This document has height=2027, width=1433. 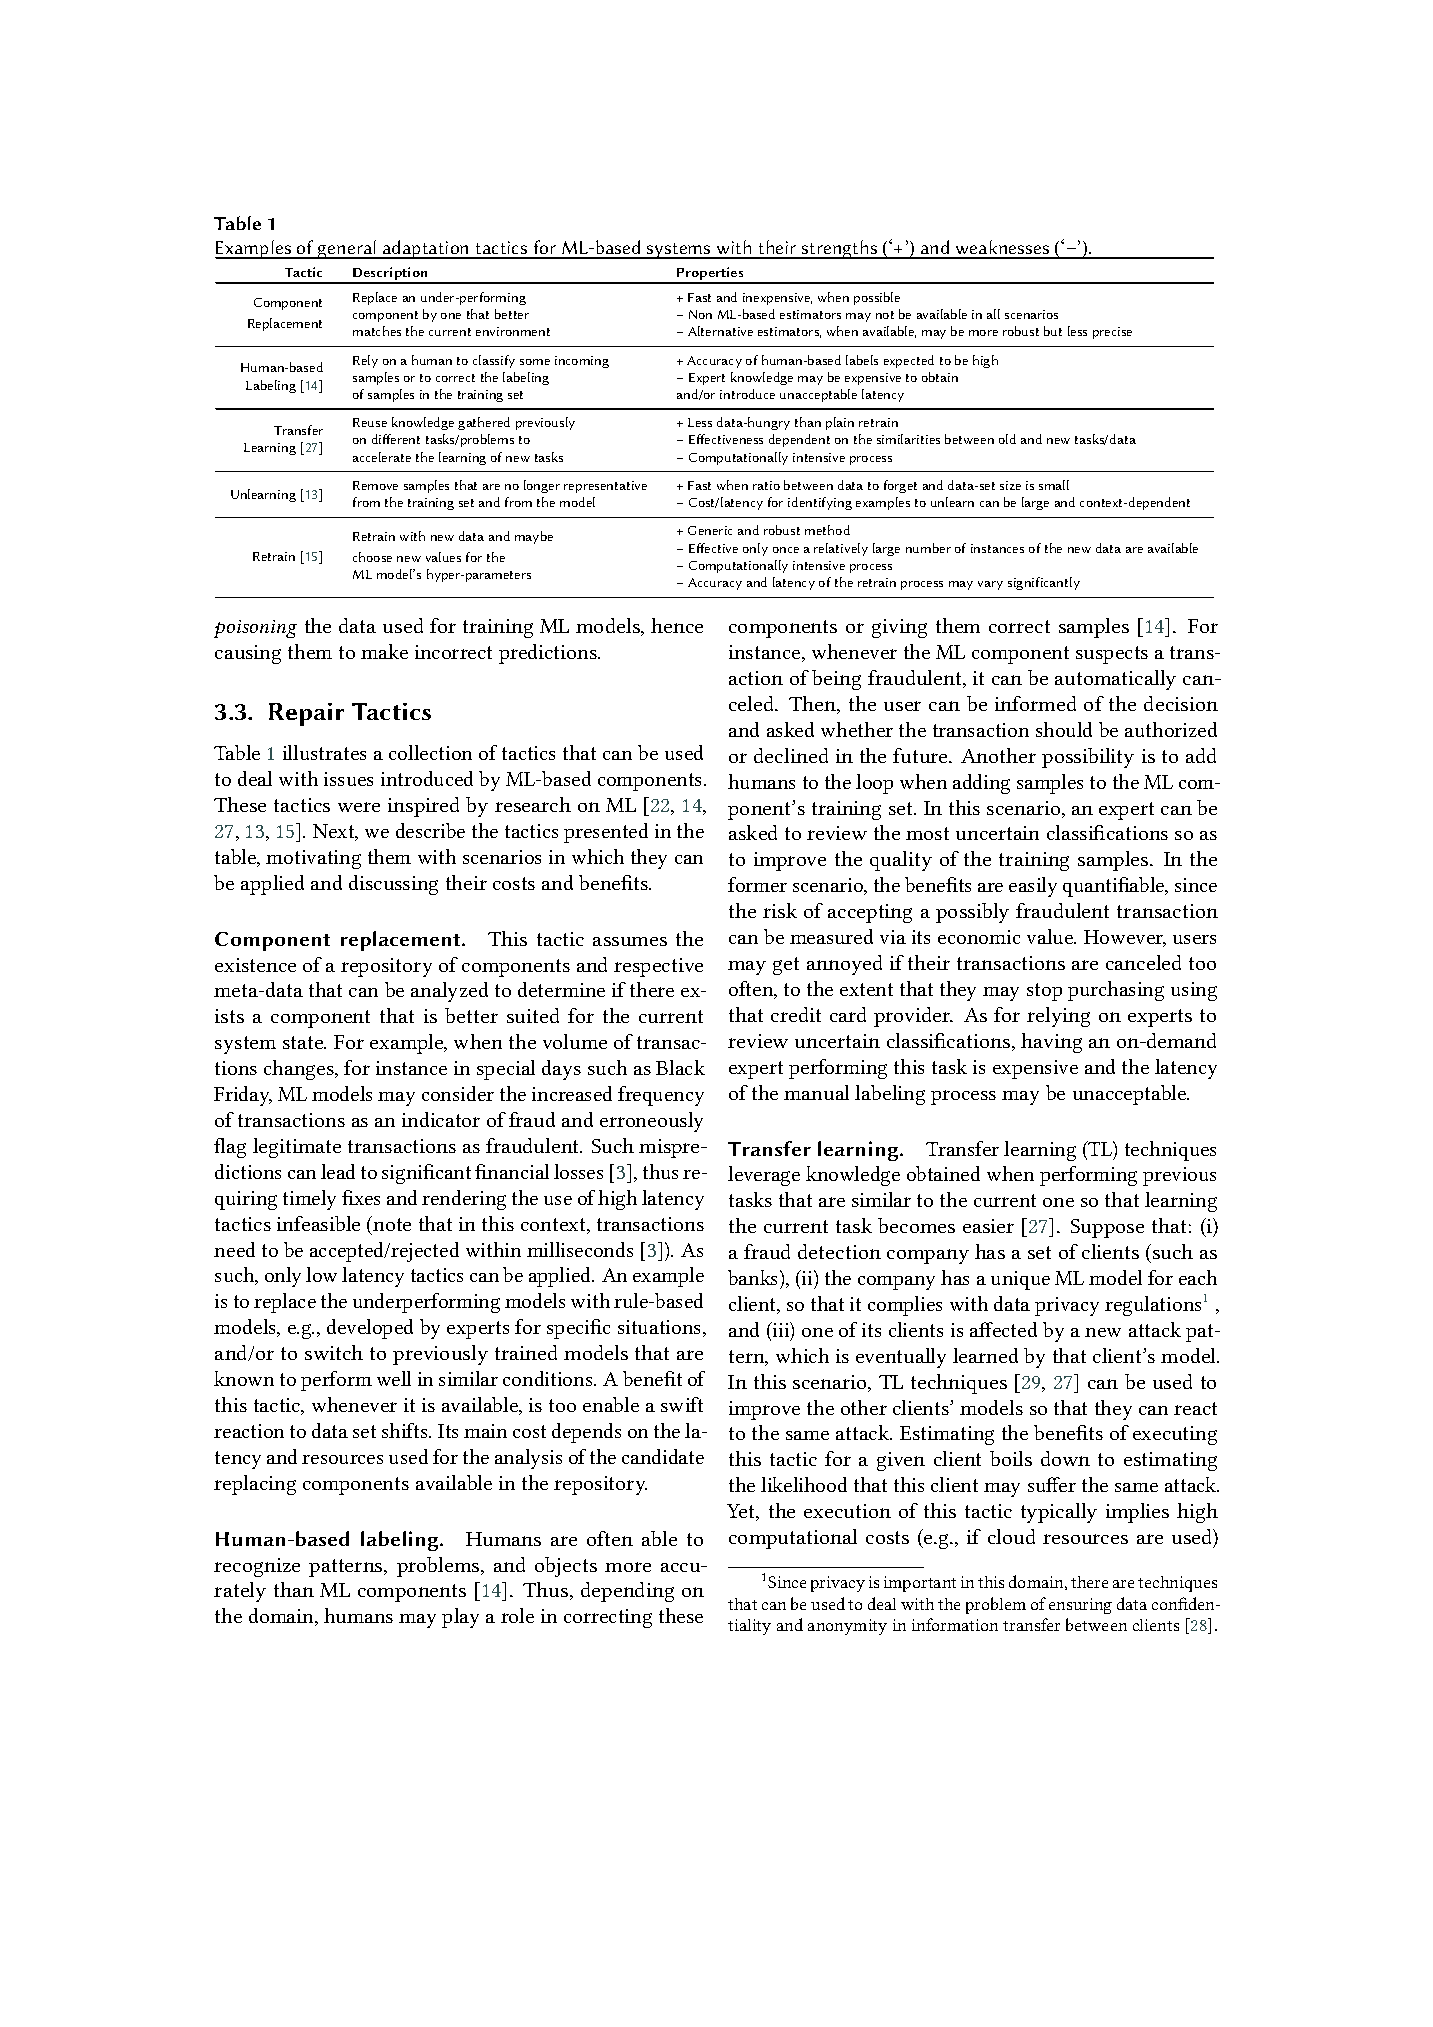 What do you see at coordinates (1125, 938) in the document?
I see `However` at bounding box center [1125, 938].
